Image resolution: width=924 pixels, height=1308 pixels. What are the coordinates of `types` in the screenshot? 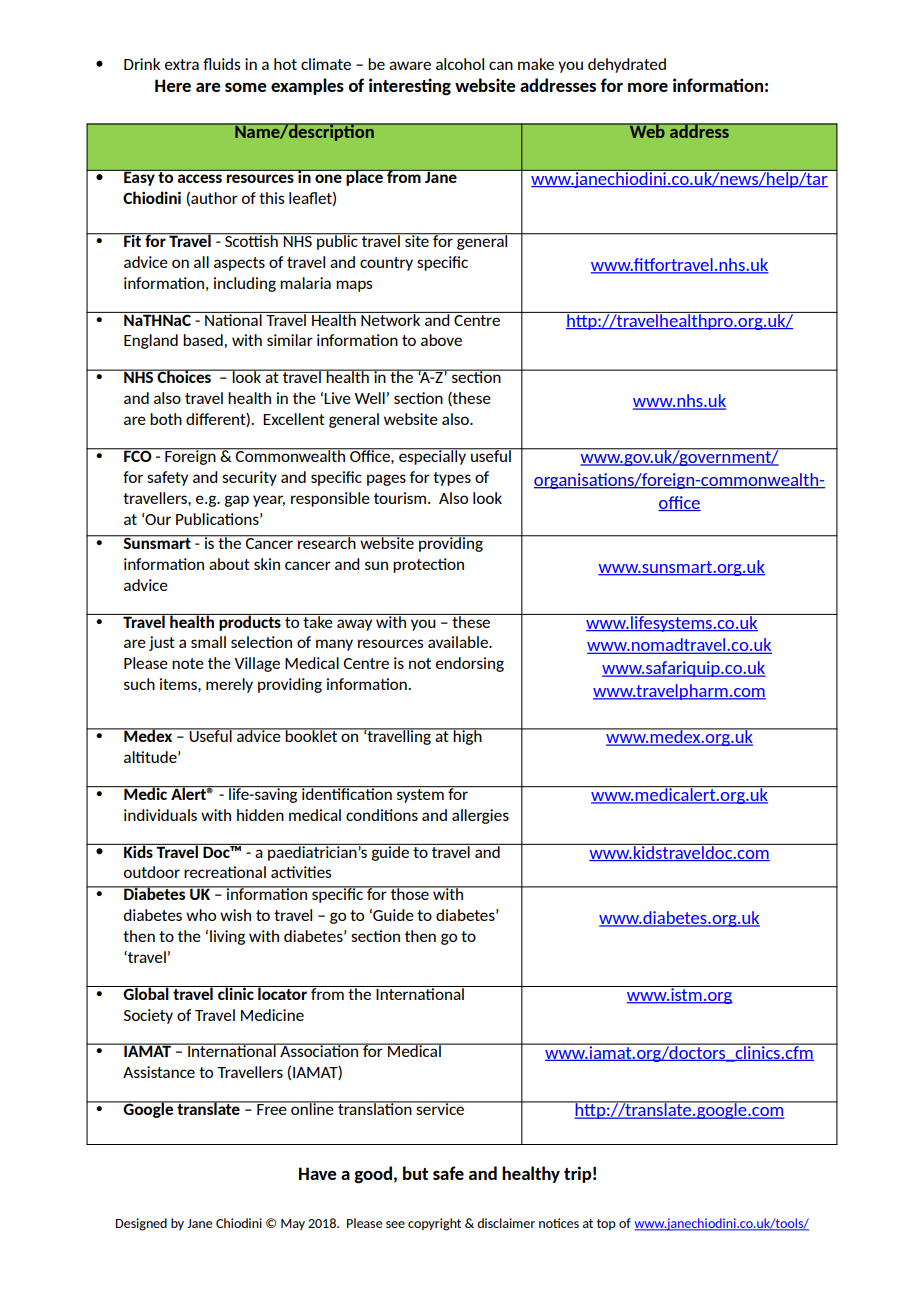 It's located at (452, 479).
